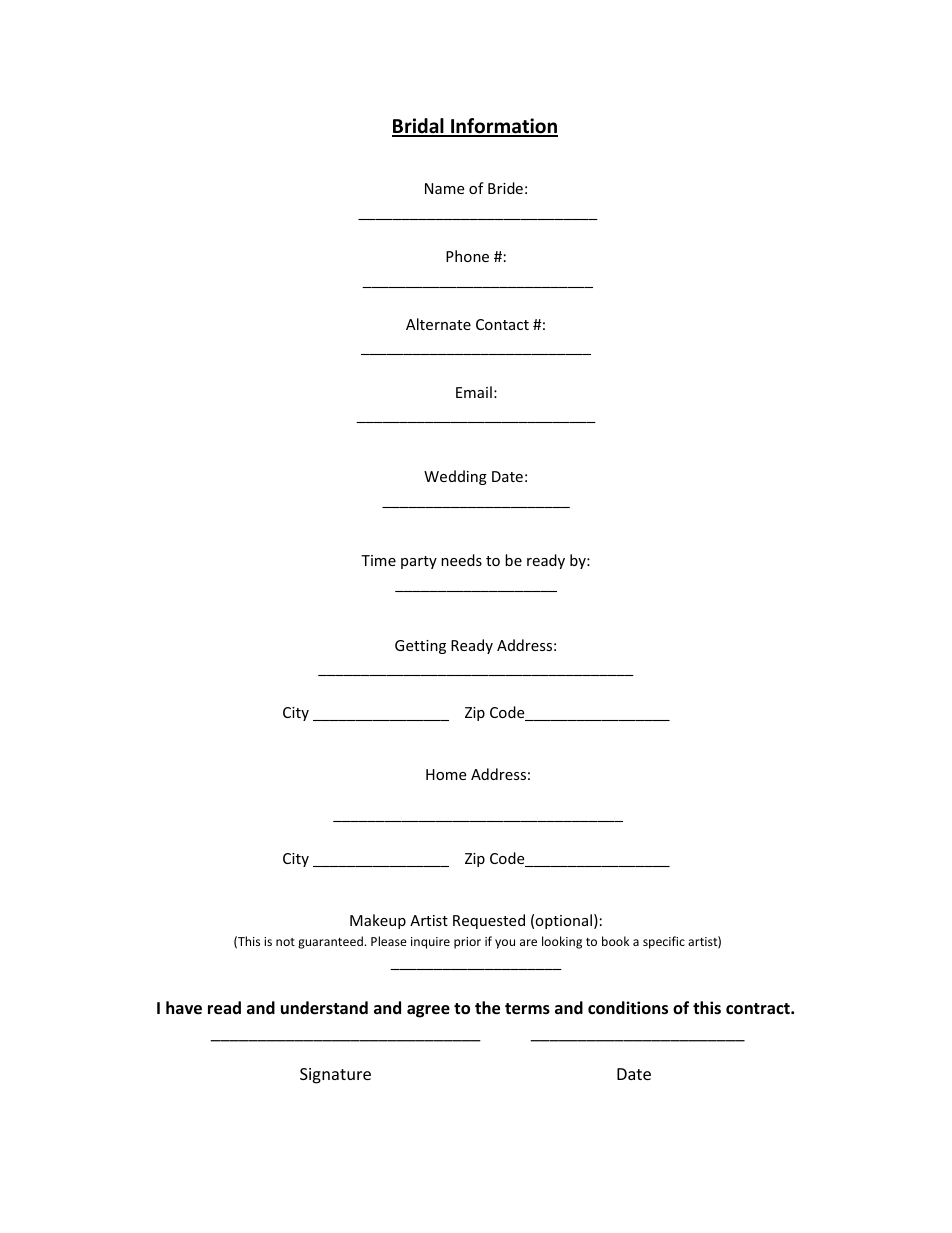  Describe the element at coordinates (505, 188) in the screenshot. I see `Bride` at that location.
